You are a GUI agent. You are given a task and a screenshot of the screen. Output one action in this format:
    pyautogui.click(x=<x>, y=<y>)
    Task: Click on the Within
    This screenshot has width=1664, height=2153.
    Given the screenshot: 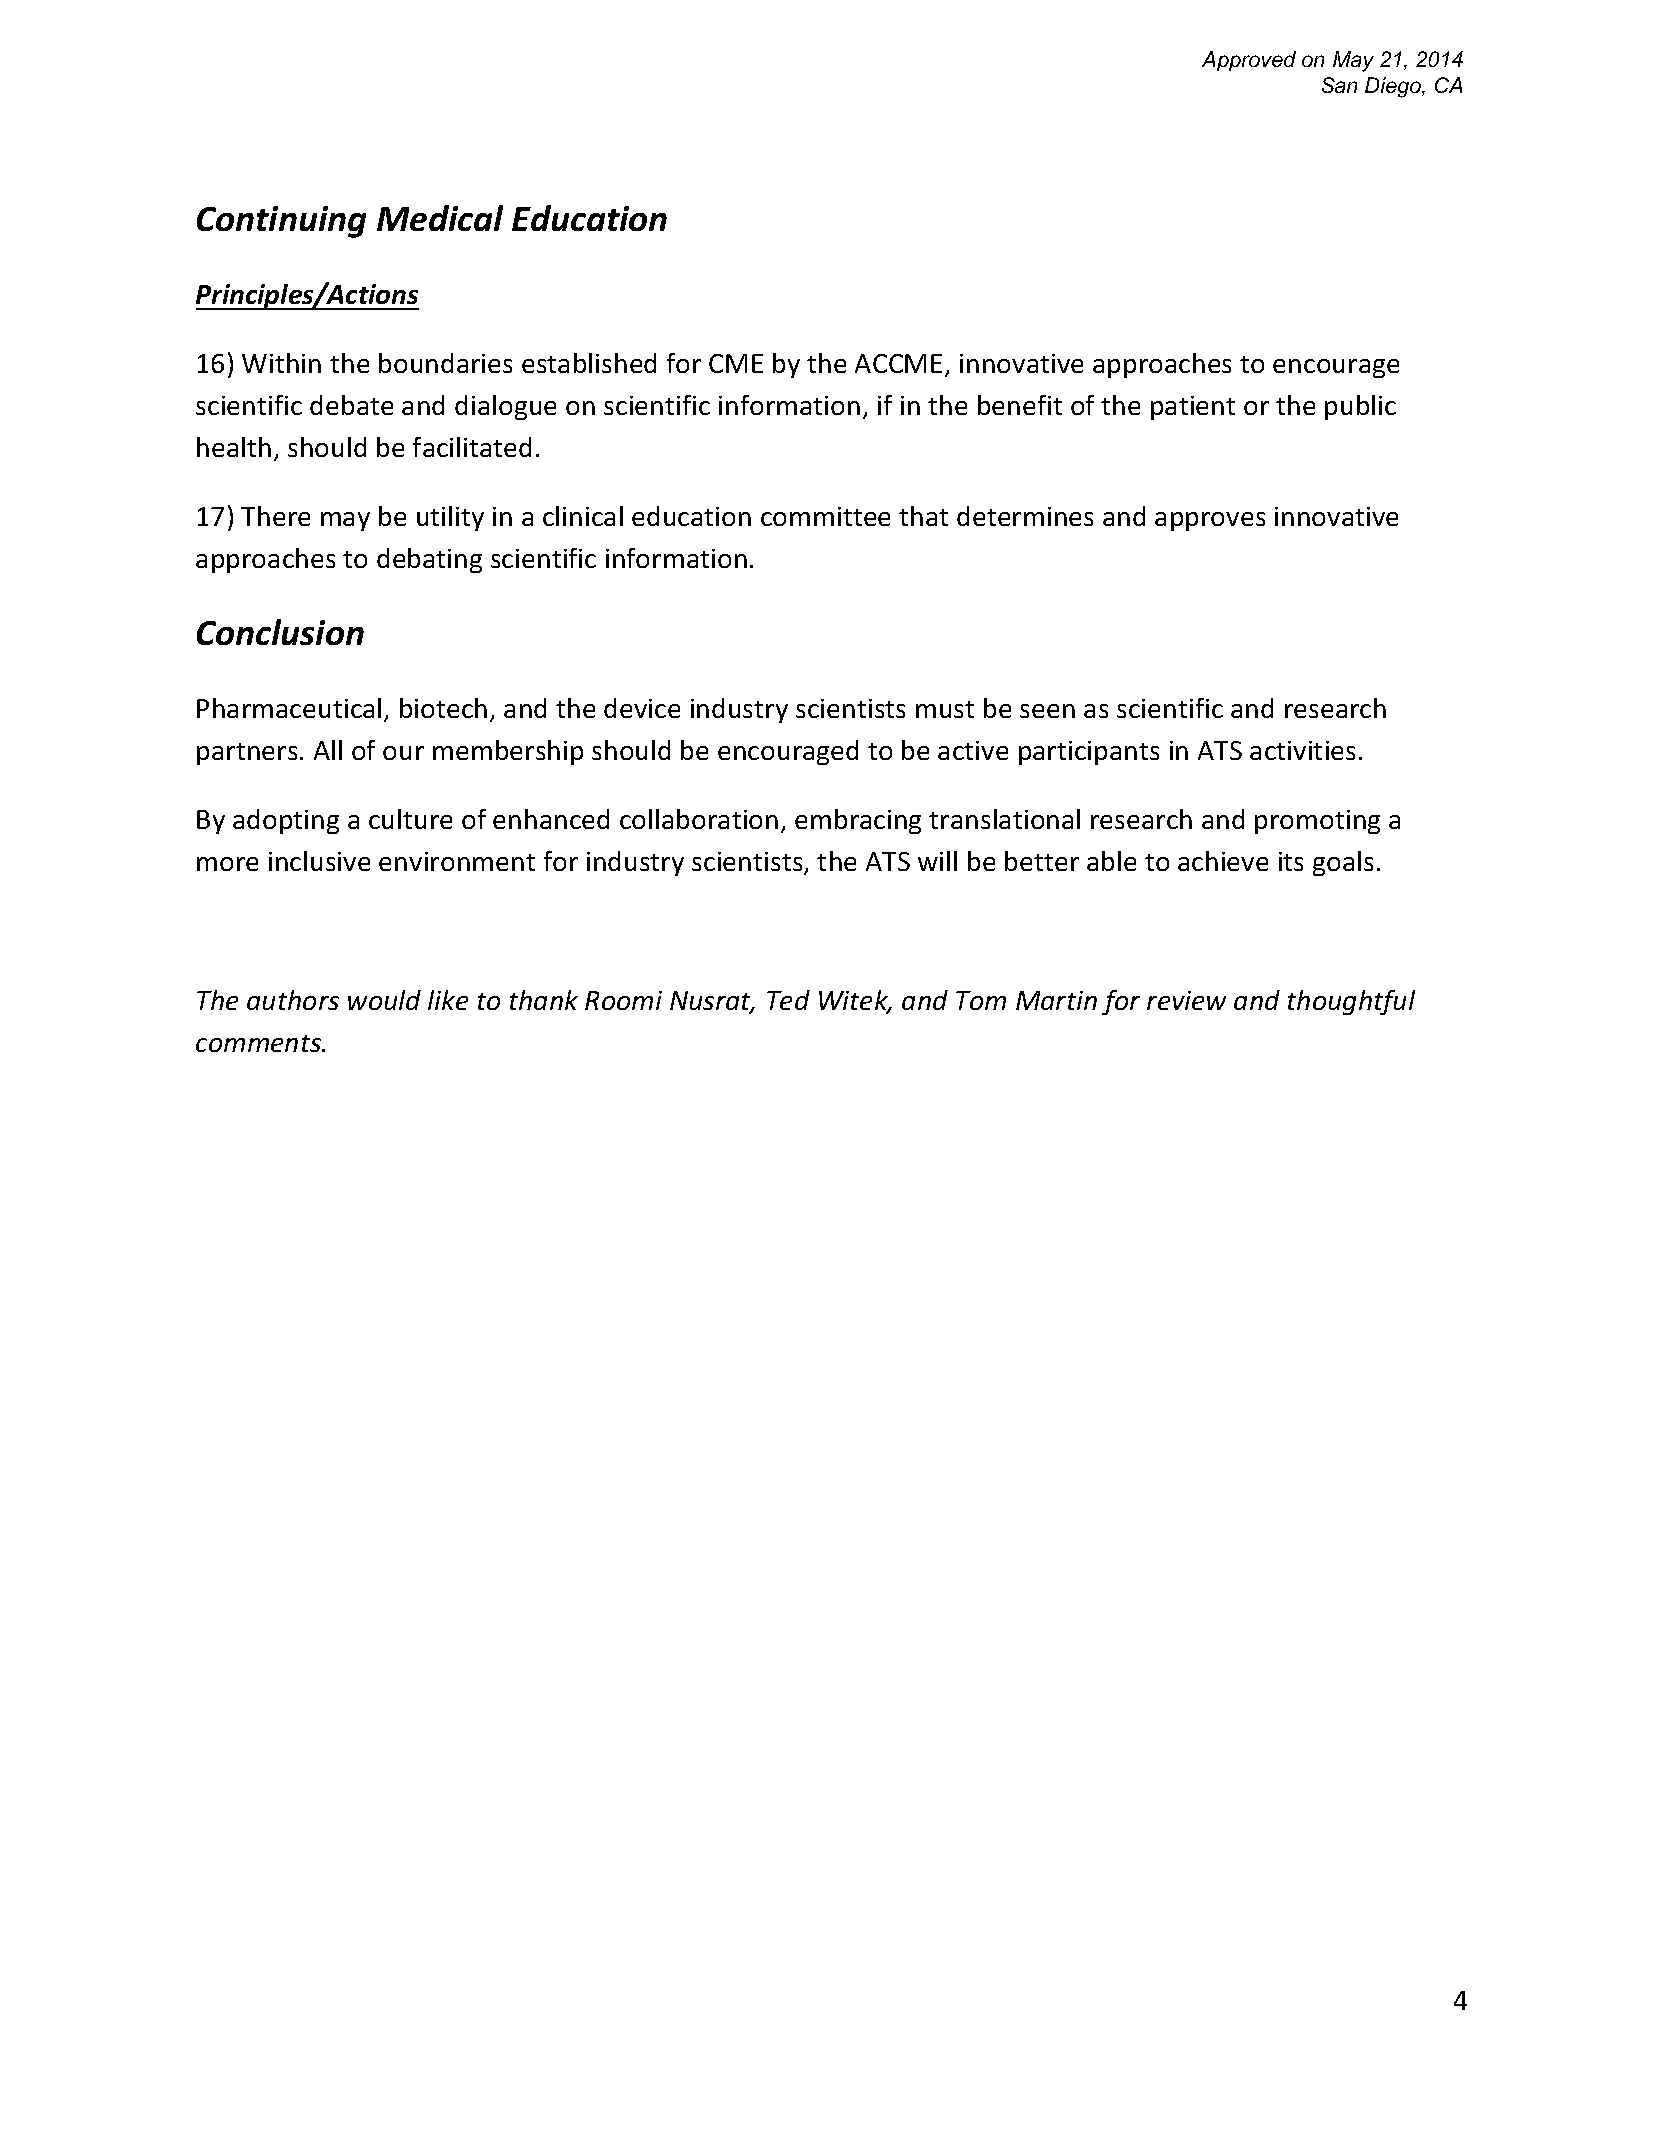 What is the action you would take?
    pyautogui.click(x=281, y=363)
